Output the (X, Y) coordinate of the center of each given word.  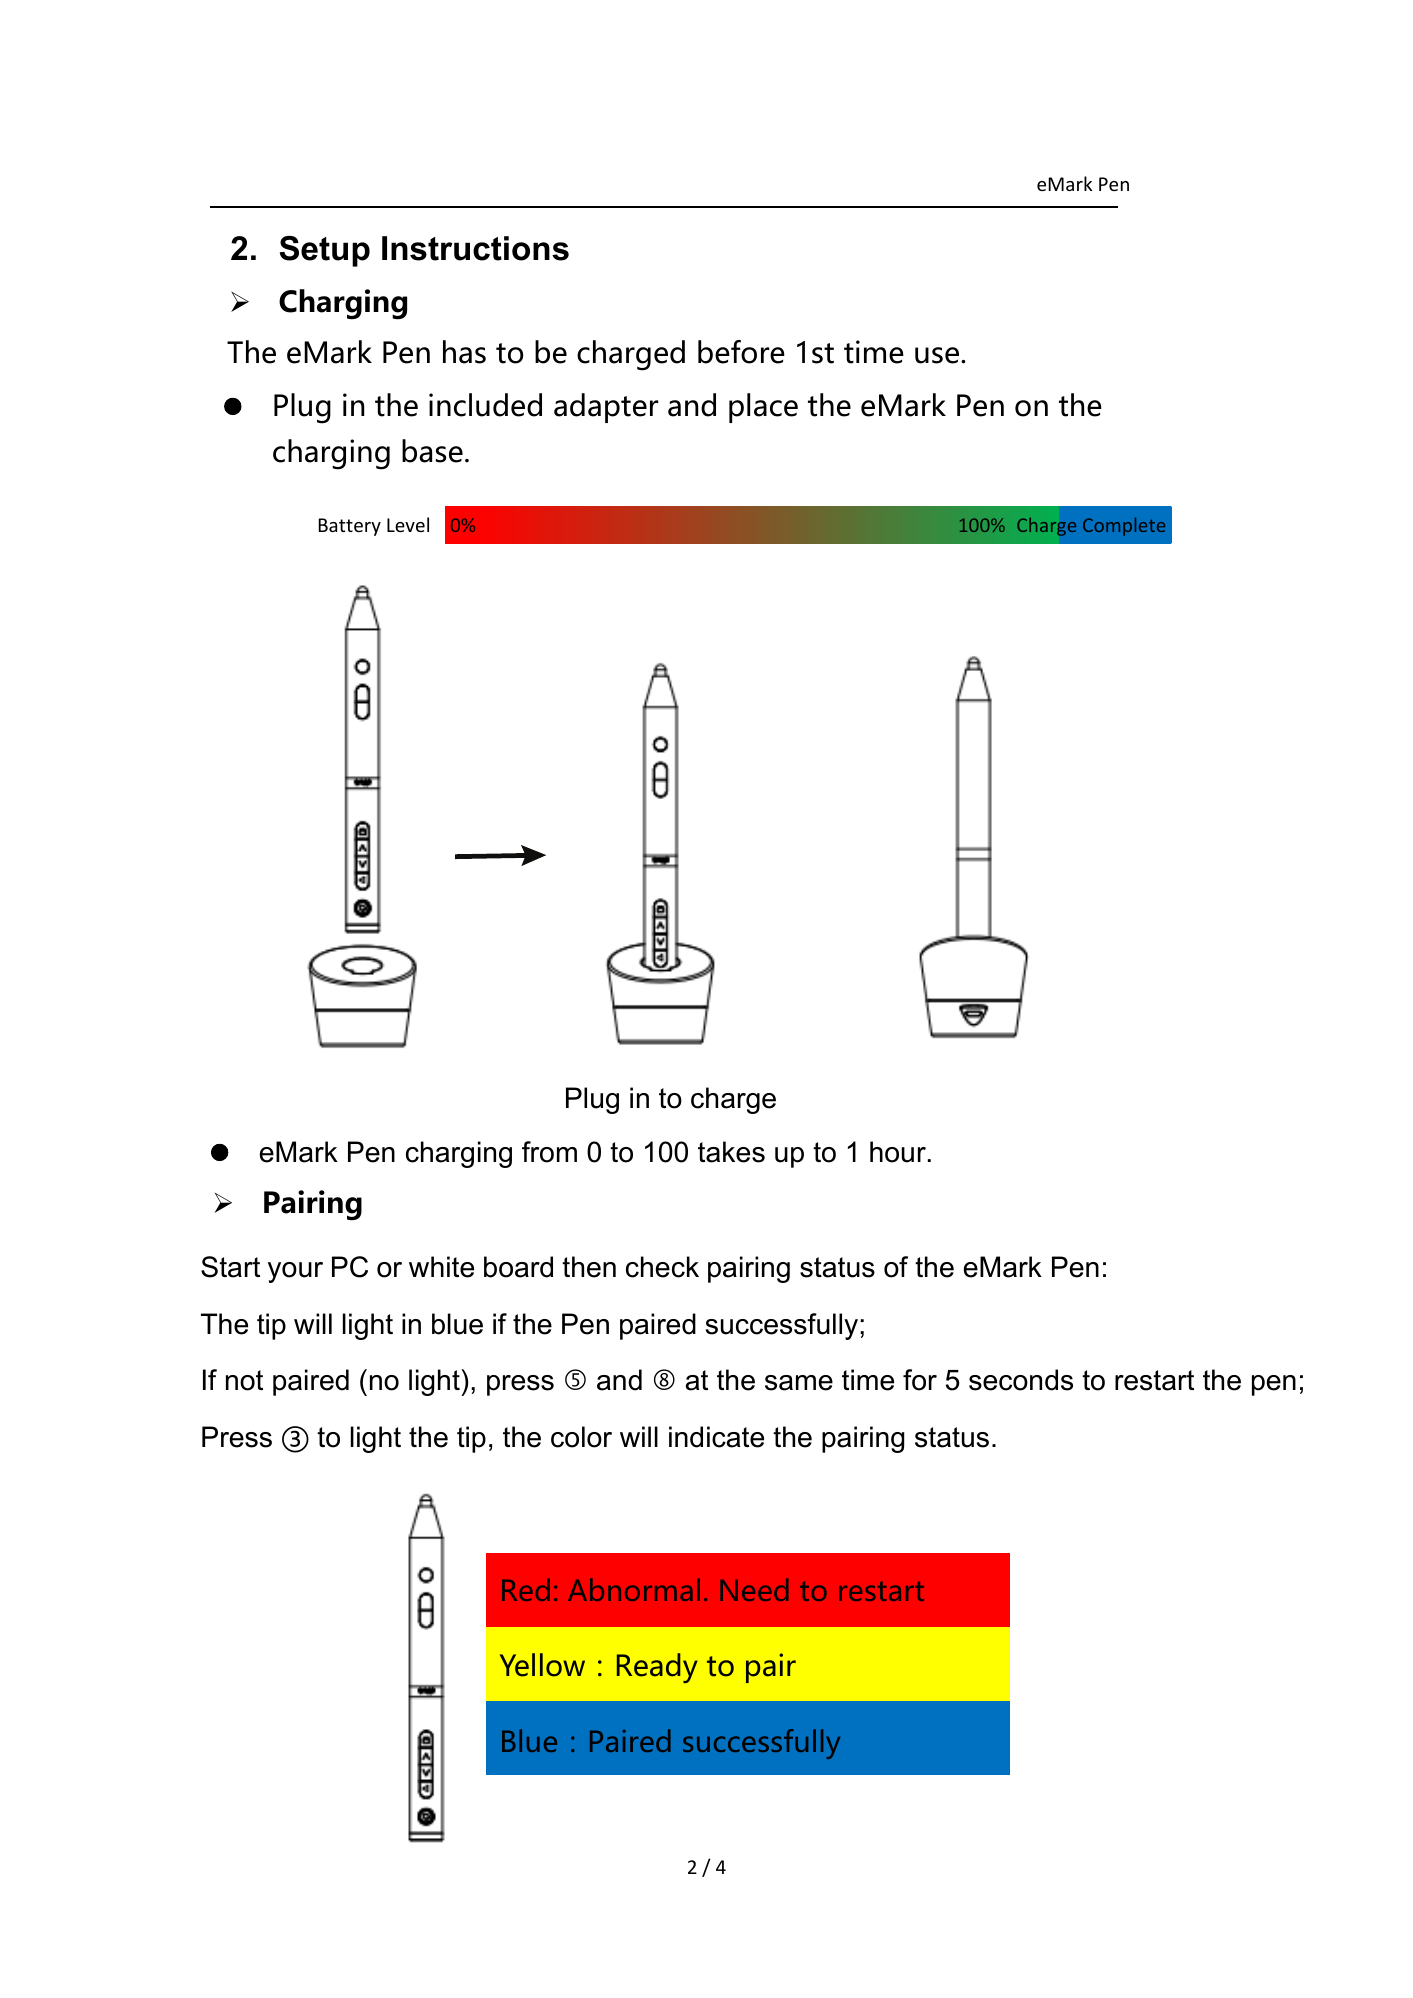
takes (731, 1152)
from (549, 1152)
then (589, 1267)
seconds (1021, 1380)
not (244, 1380)
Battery (349, 527)
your (295, 1272)
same (799, 1383)
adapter (606, 408)
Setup (325, 251)
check (662, 1267)
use (937, 355)
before (741, 352)
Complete (1124, 526)
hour (898, 1152)
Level (408, 524)
